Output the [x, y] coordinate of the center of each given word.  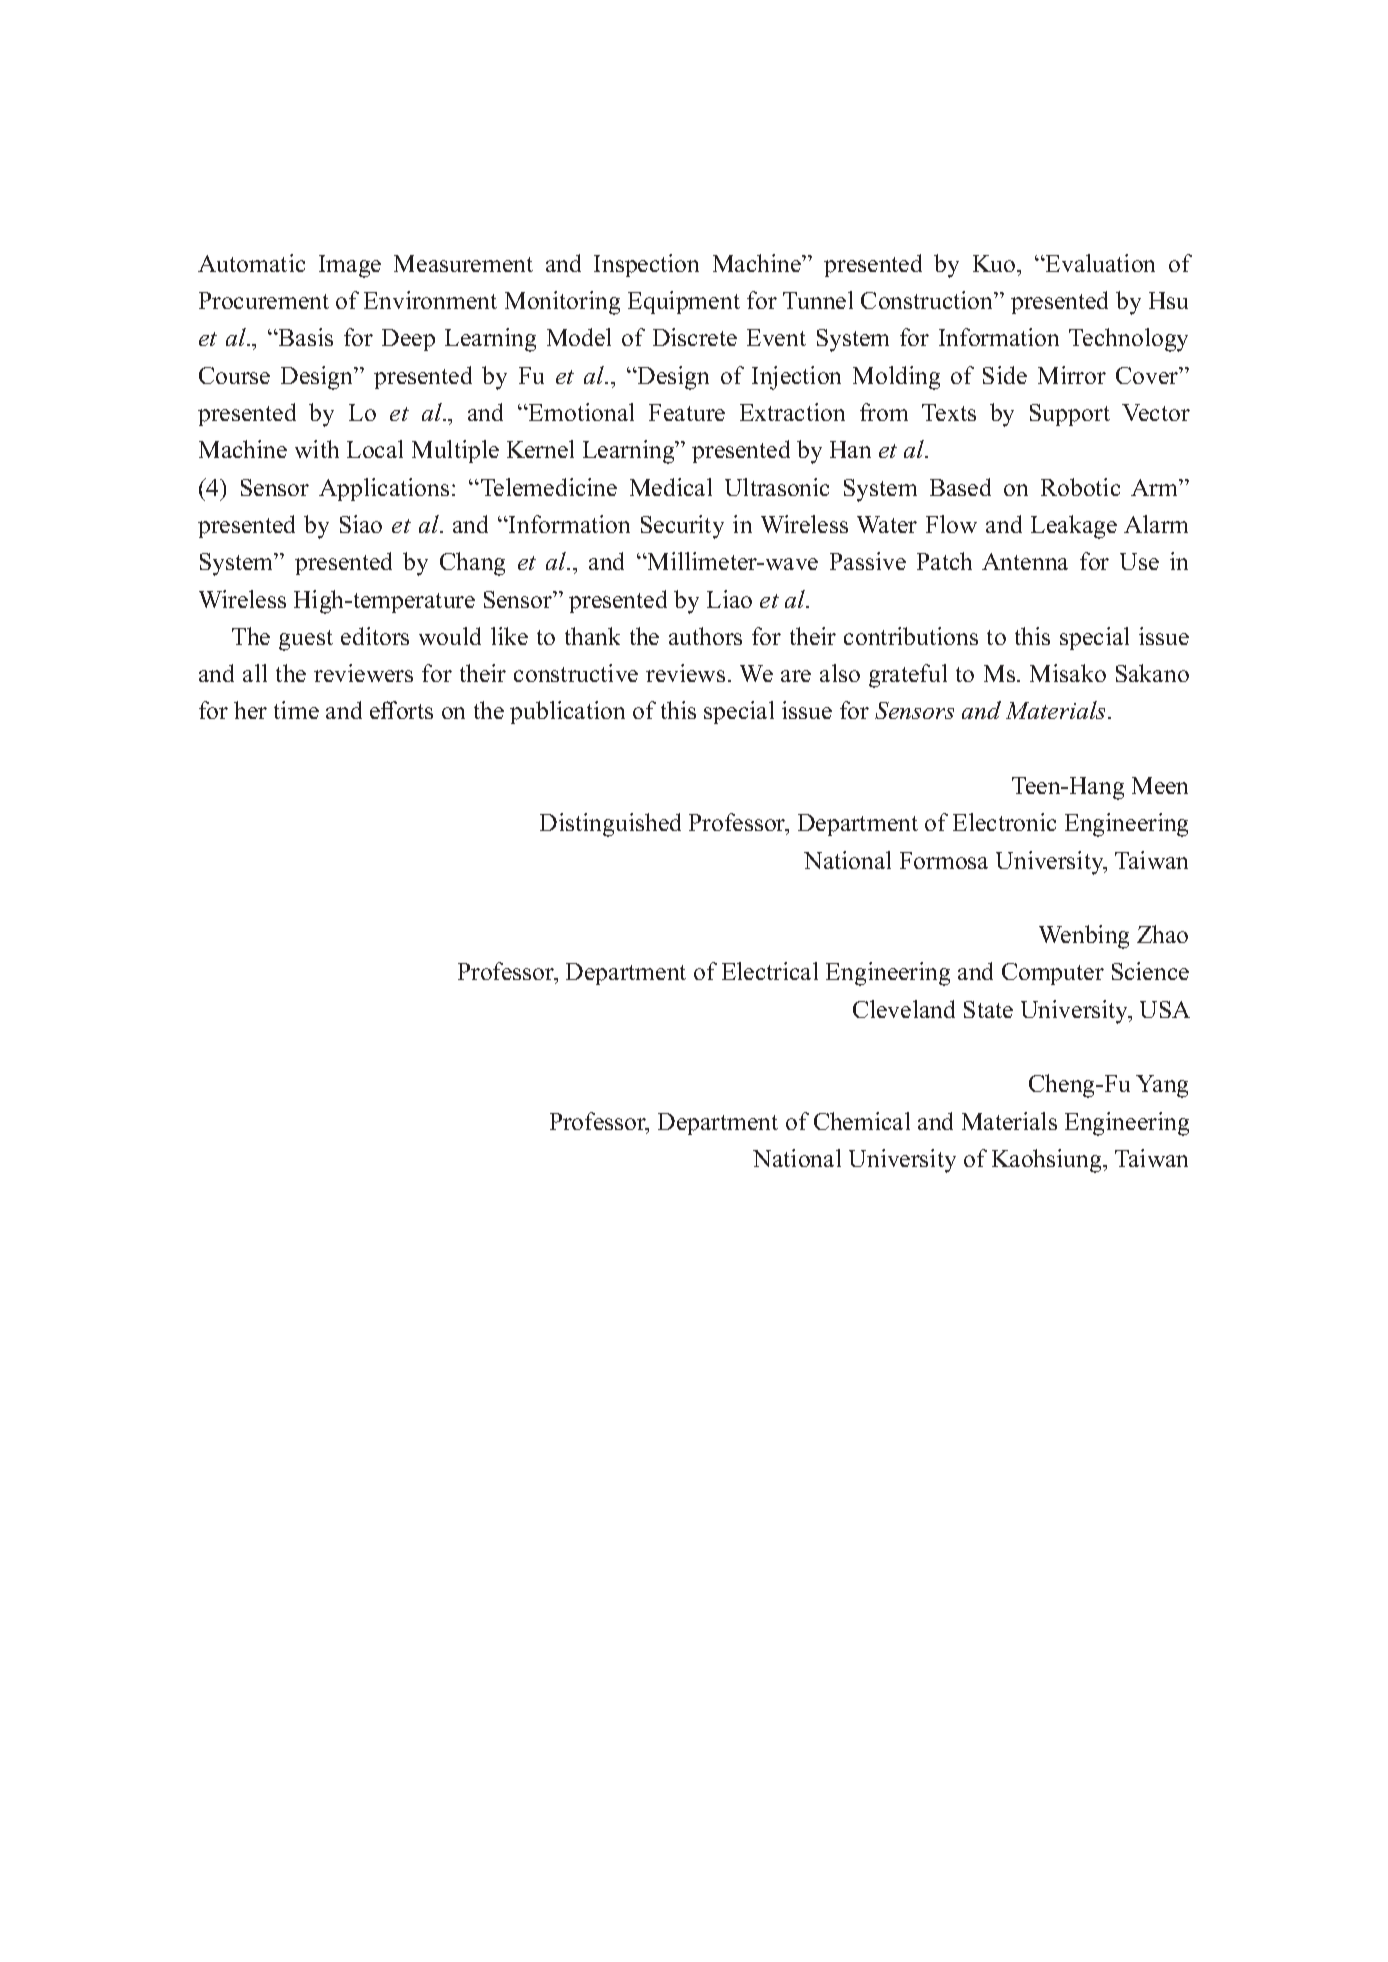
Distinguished [610, 825]
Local [375, 449]
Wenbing [1084, 937]
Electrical [770, 971]
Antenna [1025, 561]
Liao [729, 599]
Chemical [862, 1121]
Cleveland [904, 1009]
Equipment [684, 302]
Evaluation [1099, 263]
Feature [687, 412]
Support [1070, 415]
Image [350, 266]
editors [375, 636]
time [296, 710]
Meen [1160, 785]
